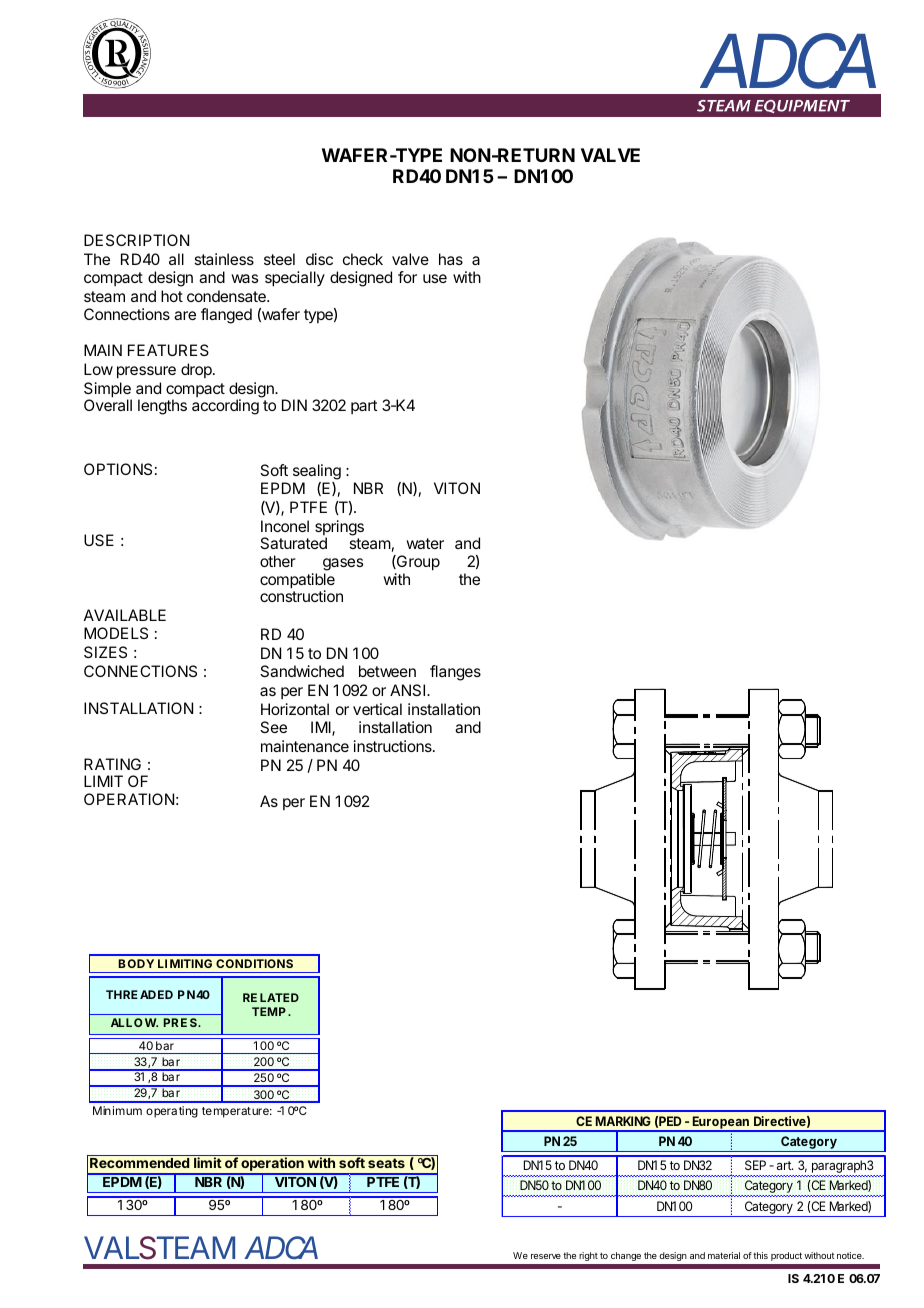 The width and height of the page is (924, 1308). Describe the element at coordinates (455, 673) in the page. I see `flanges` at that location.
